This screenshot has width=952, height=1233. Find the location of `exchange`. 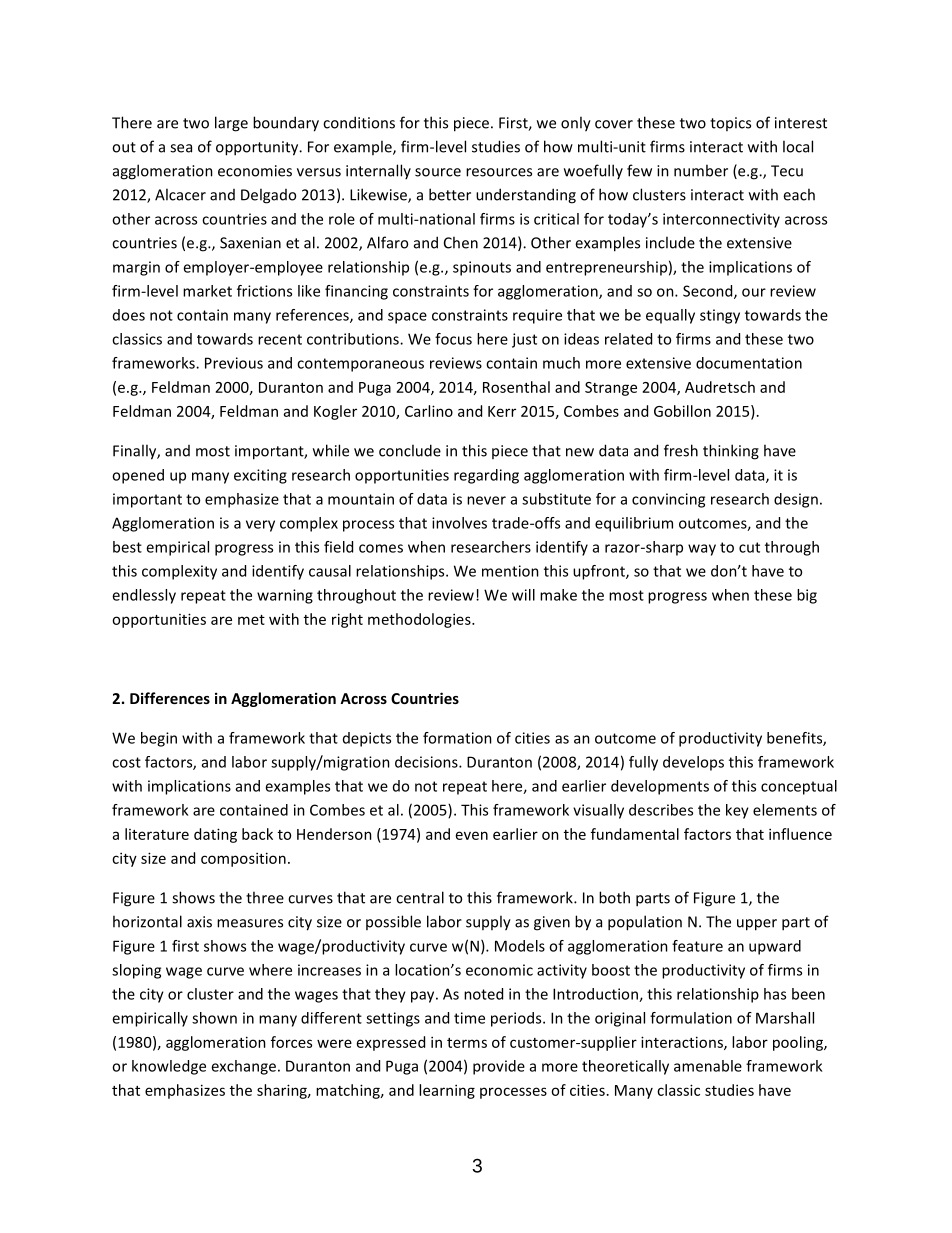

exchange is located at coordinates (243, 1067).
